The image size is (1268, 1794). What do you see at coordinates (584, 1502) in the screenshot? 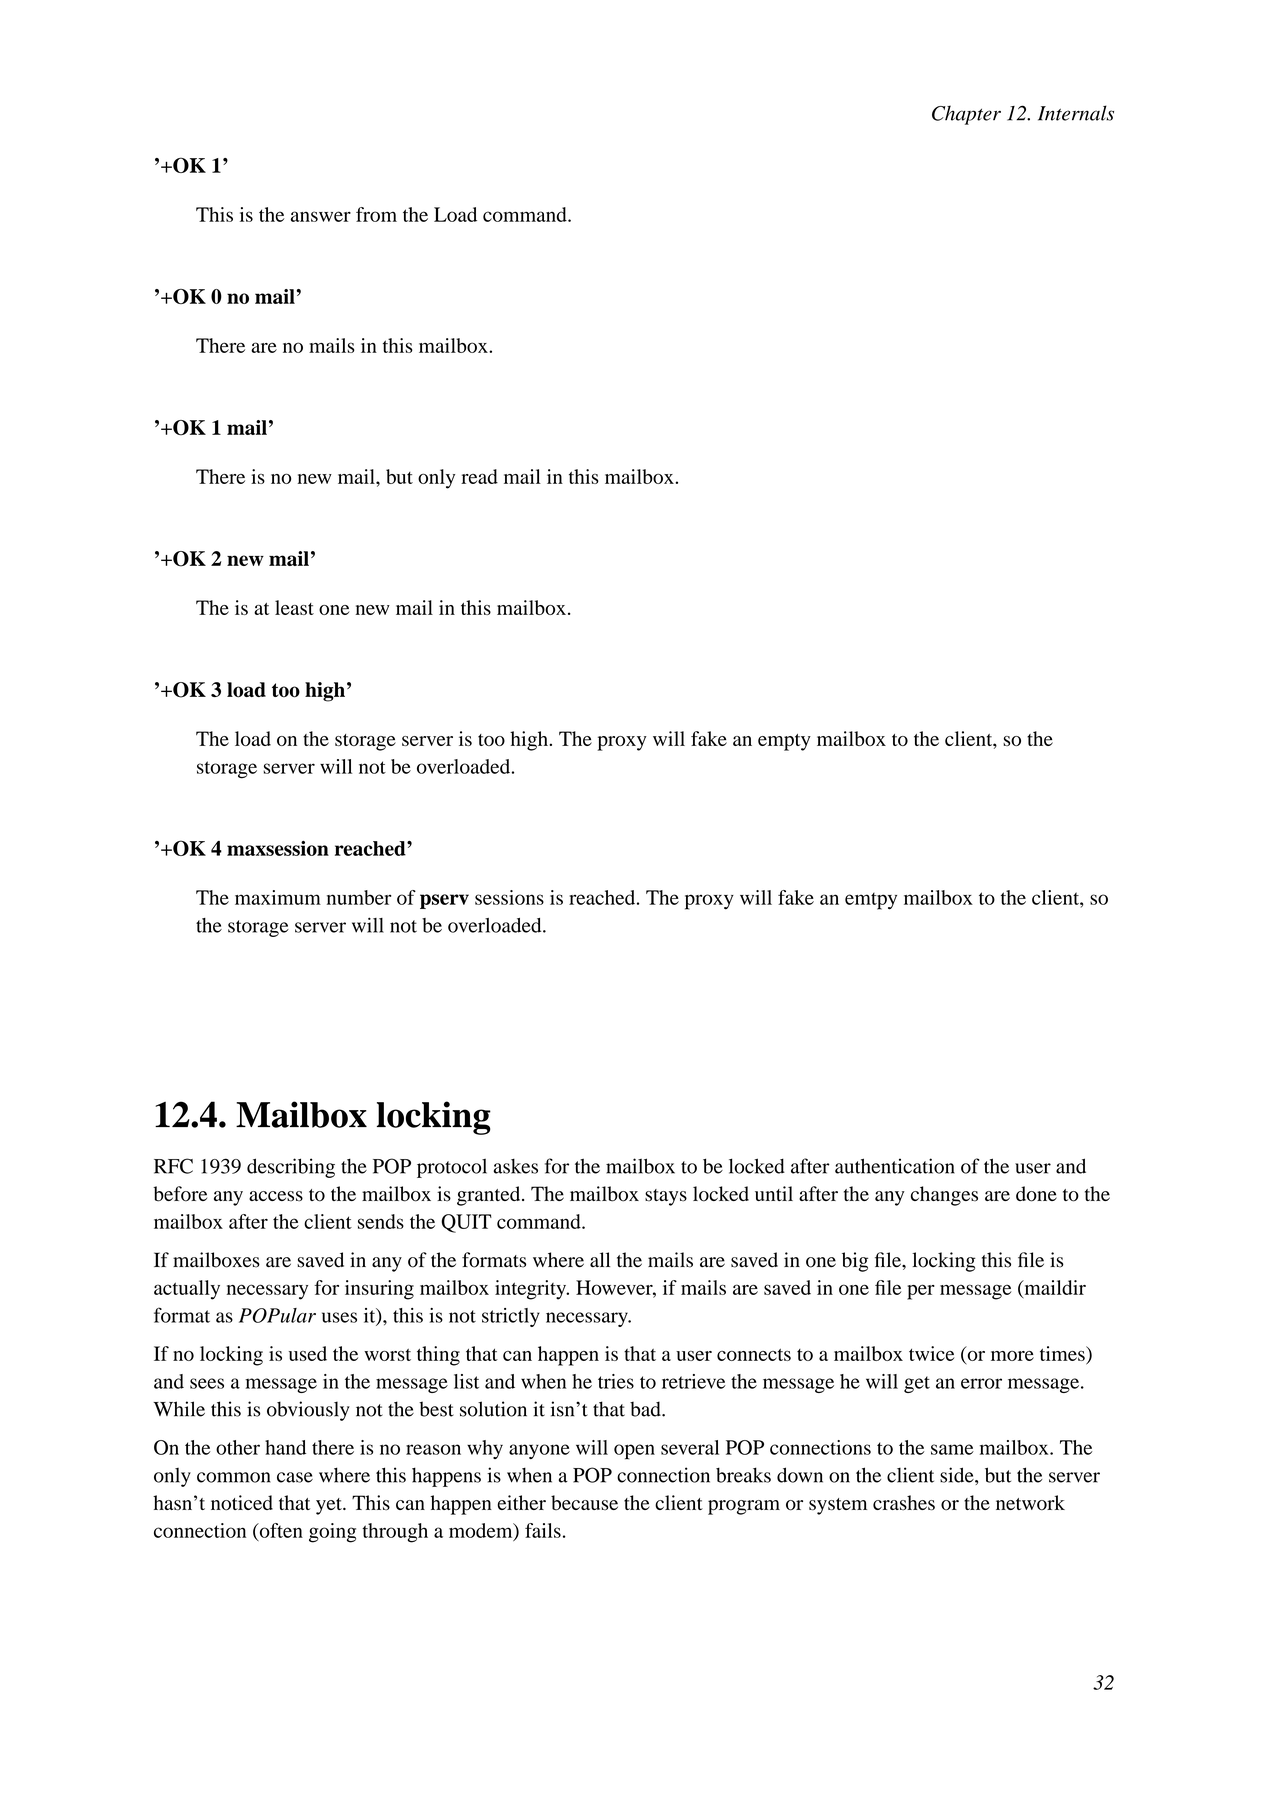
I see `because` at bounding box center [584, 1502].
